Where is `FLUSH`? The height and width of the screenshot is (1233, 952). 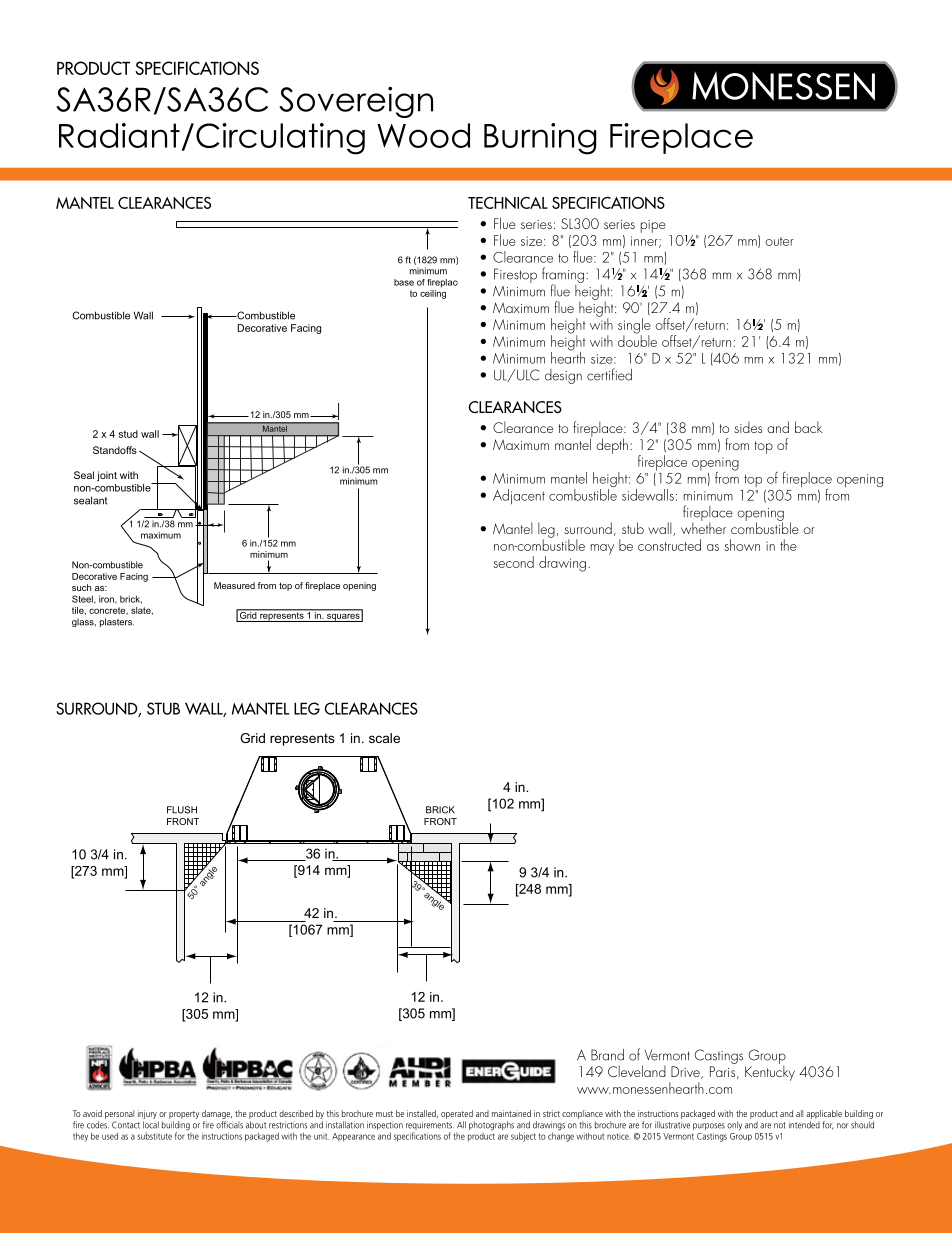
FLUSH is located at coordinates (182, 810).
